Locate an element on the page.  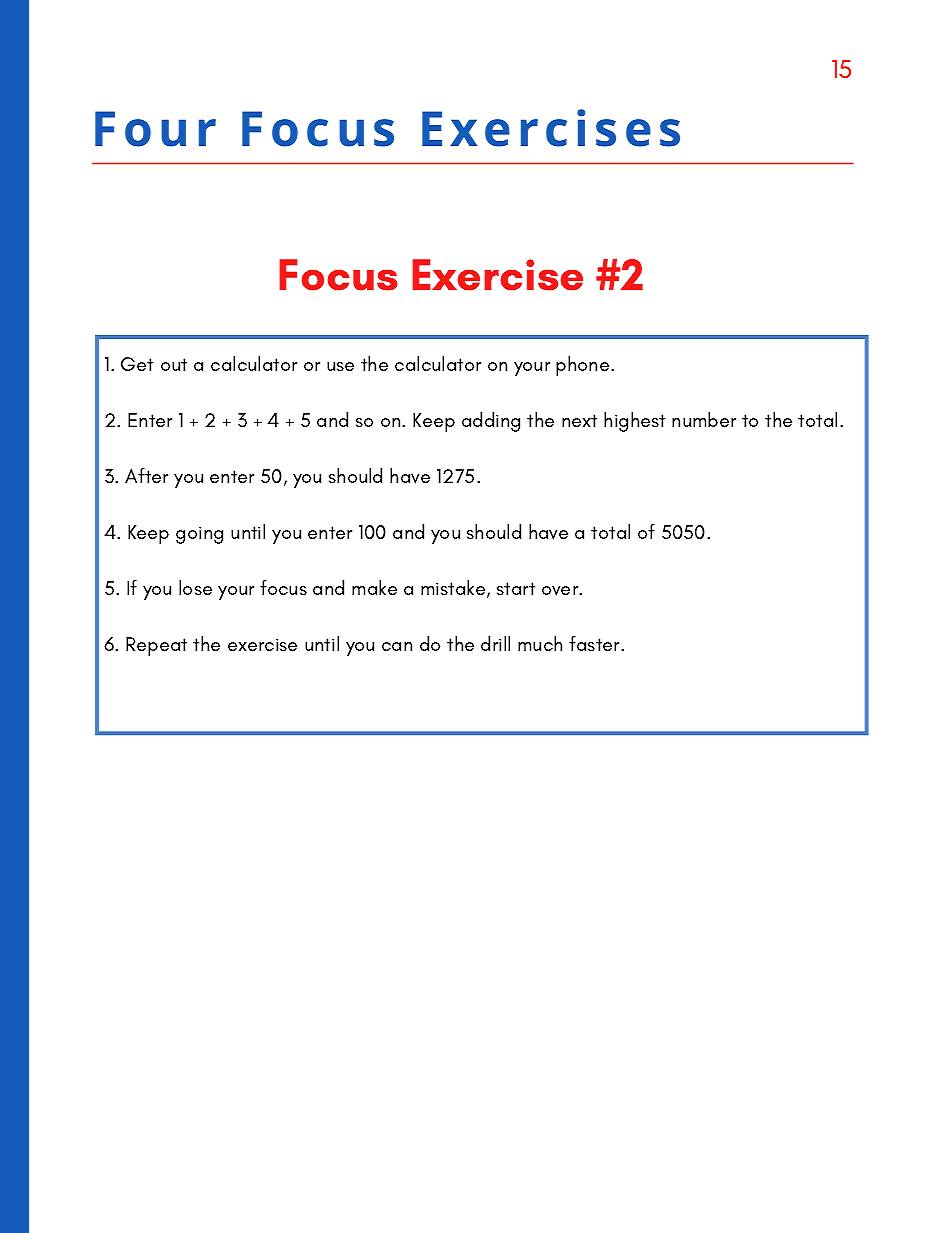
number is located at coordinates (704, 419).
